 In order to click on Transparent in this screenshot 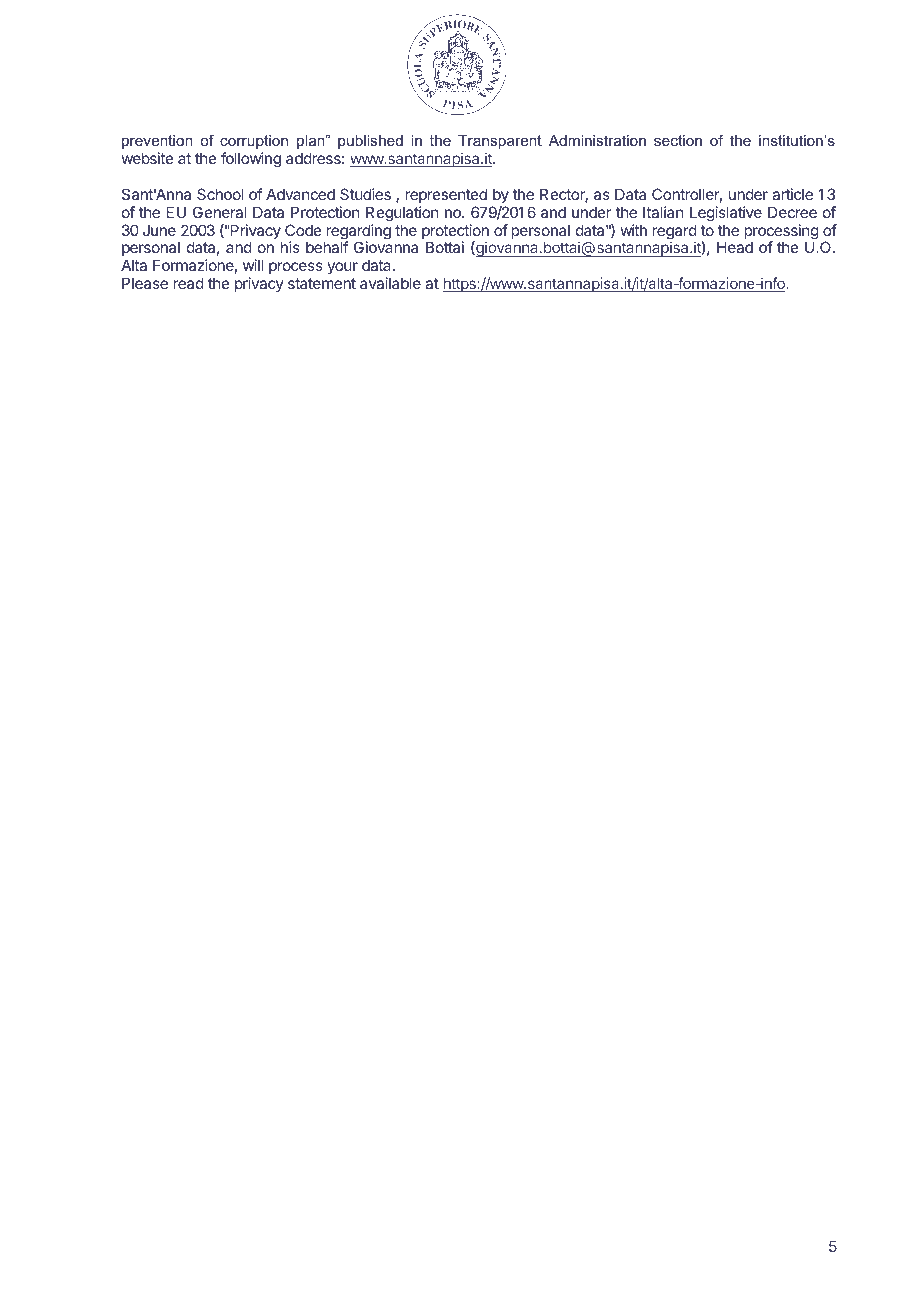, I will do `click(500, 142)`.
